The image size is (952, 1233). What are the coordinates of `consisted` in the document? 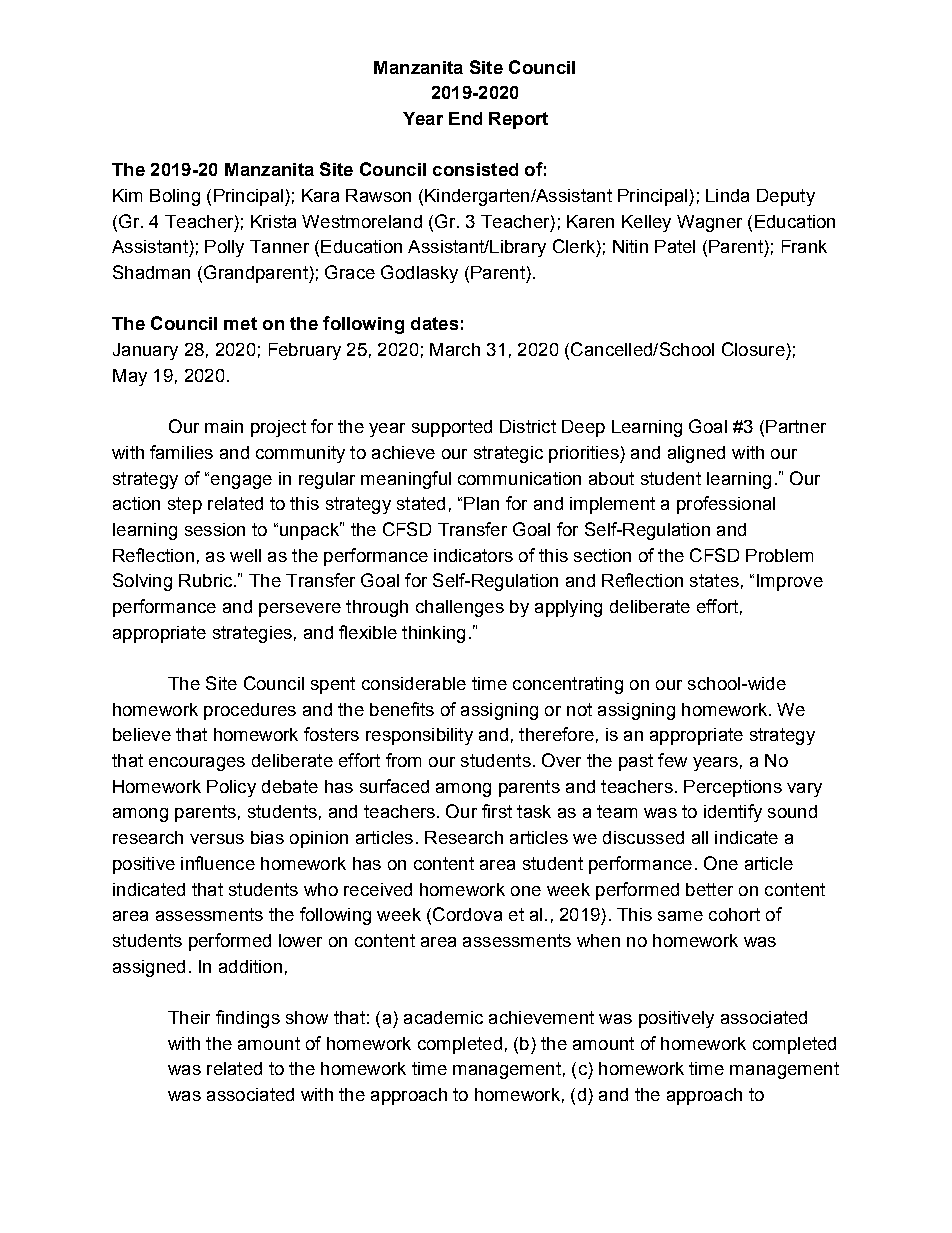 It's located at (475, 169).
